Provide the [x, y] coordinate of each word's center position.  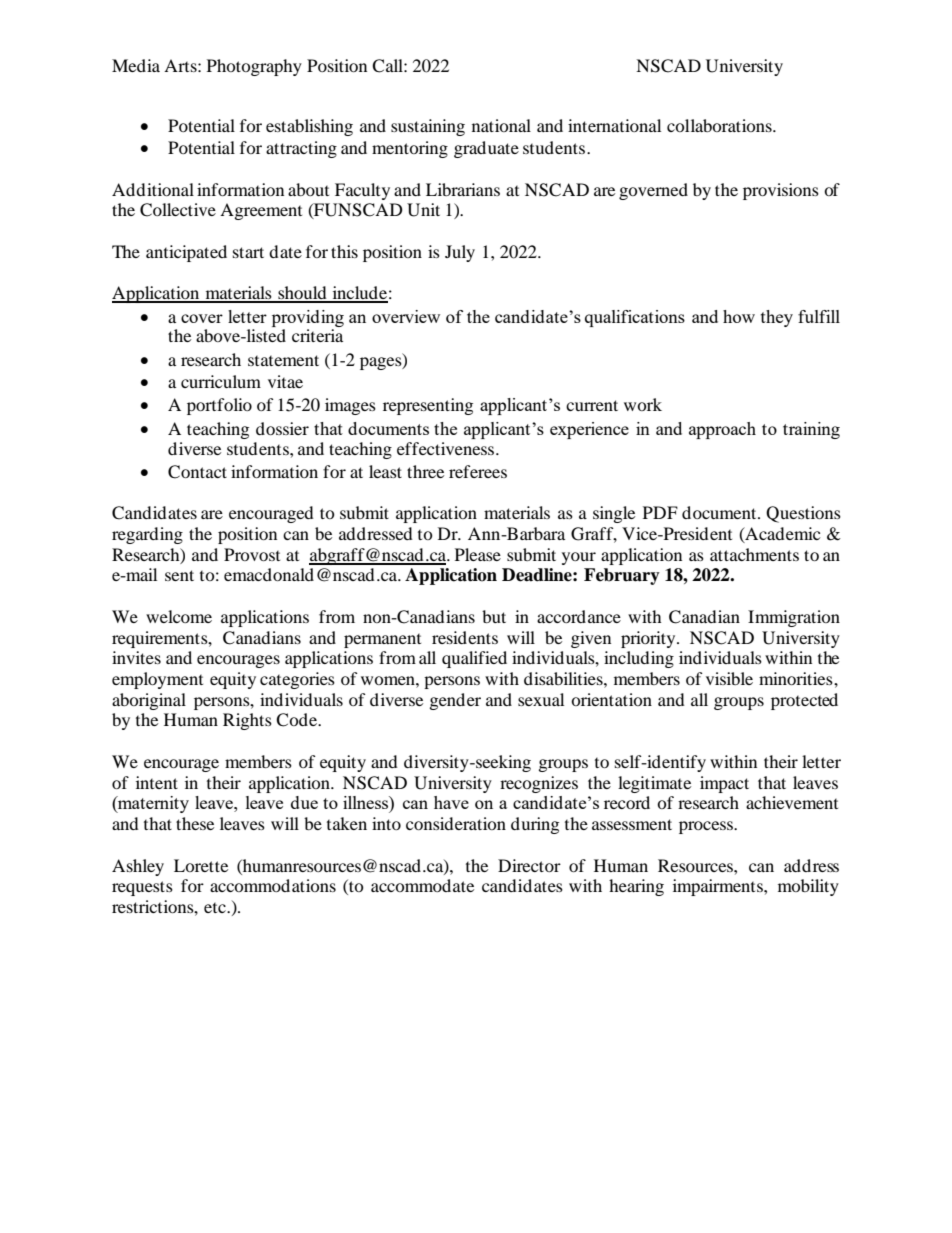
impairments [719, 887]
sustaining [428, 127]
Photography [254, 67]
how [739, 316]
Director [529, 865]
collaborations [720, 125]
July [460, 253]
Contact [197, 472]
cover [202, 318]
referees [478, 471]
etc [216, 908]
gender [455, 701]
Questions [803, 514]
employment [157, 680]
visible [729, 678]
